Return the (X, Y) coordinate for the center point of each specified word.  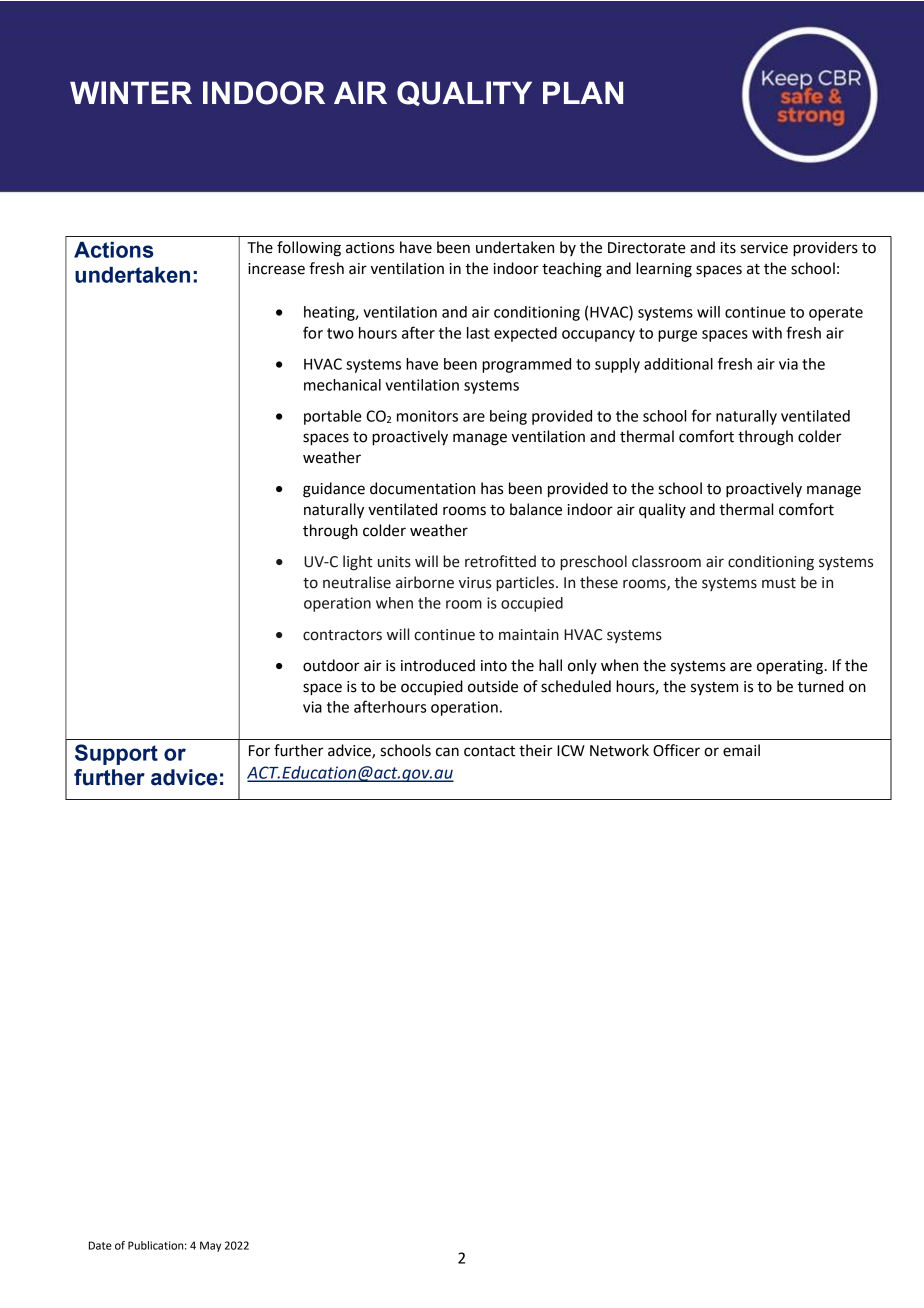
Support (116, 754)
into (494, 666)
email (741, 750)
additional (678, 364)
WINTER (131, 92)
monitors (427, 416)
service (764, 248)
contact (489, 751)
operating (791, 667)
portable (333, 417)
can (447, 752)
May (210, 1246)
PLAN (583, 92)
